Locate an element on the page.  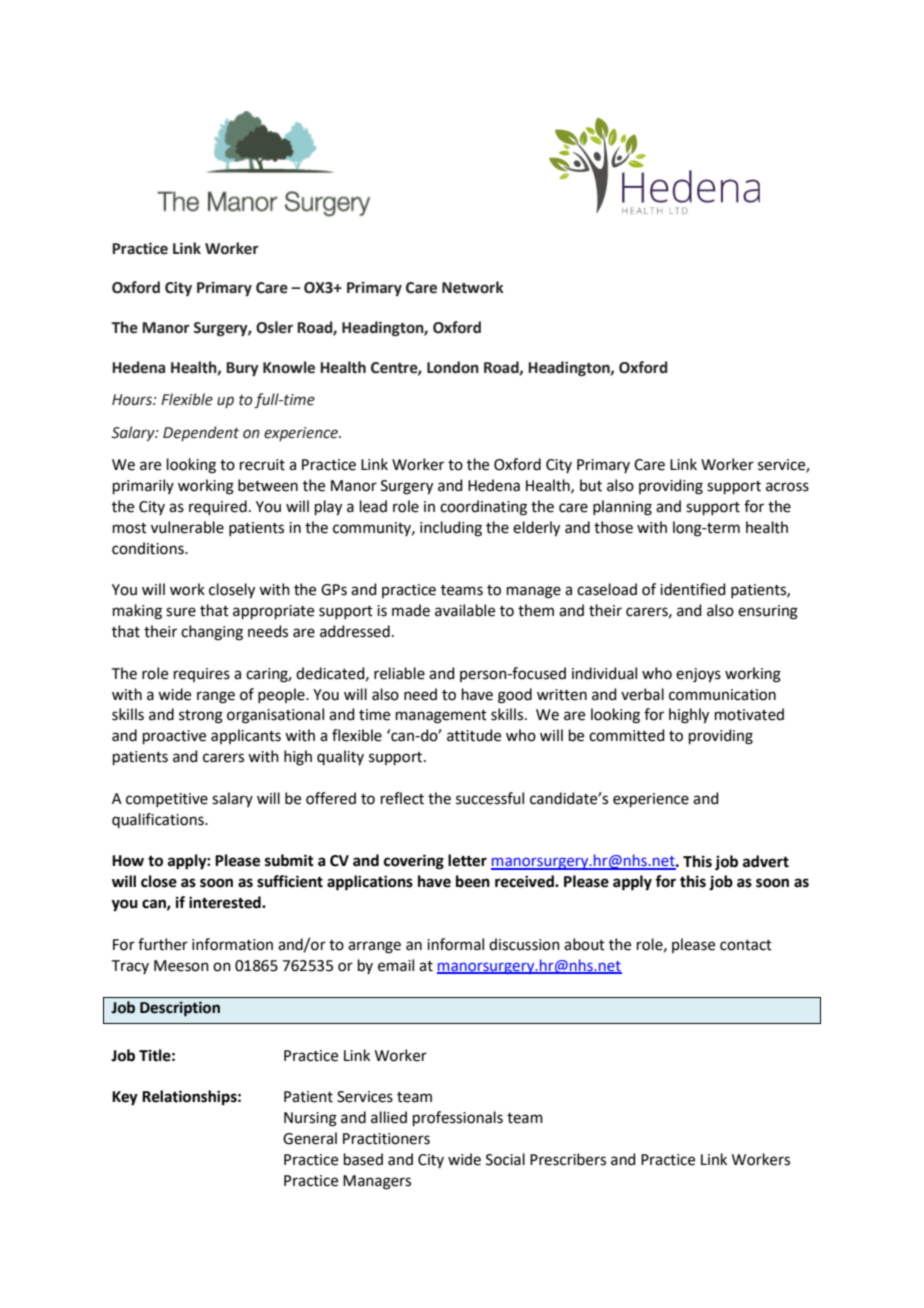
Key is located at coordinates (125, 1098).
